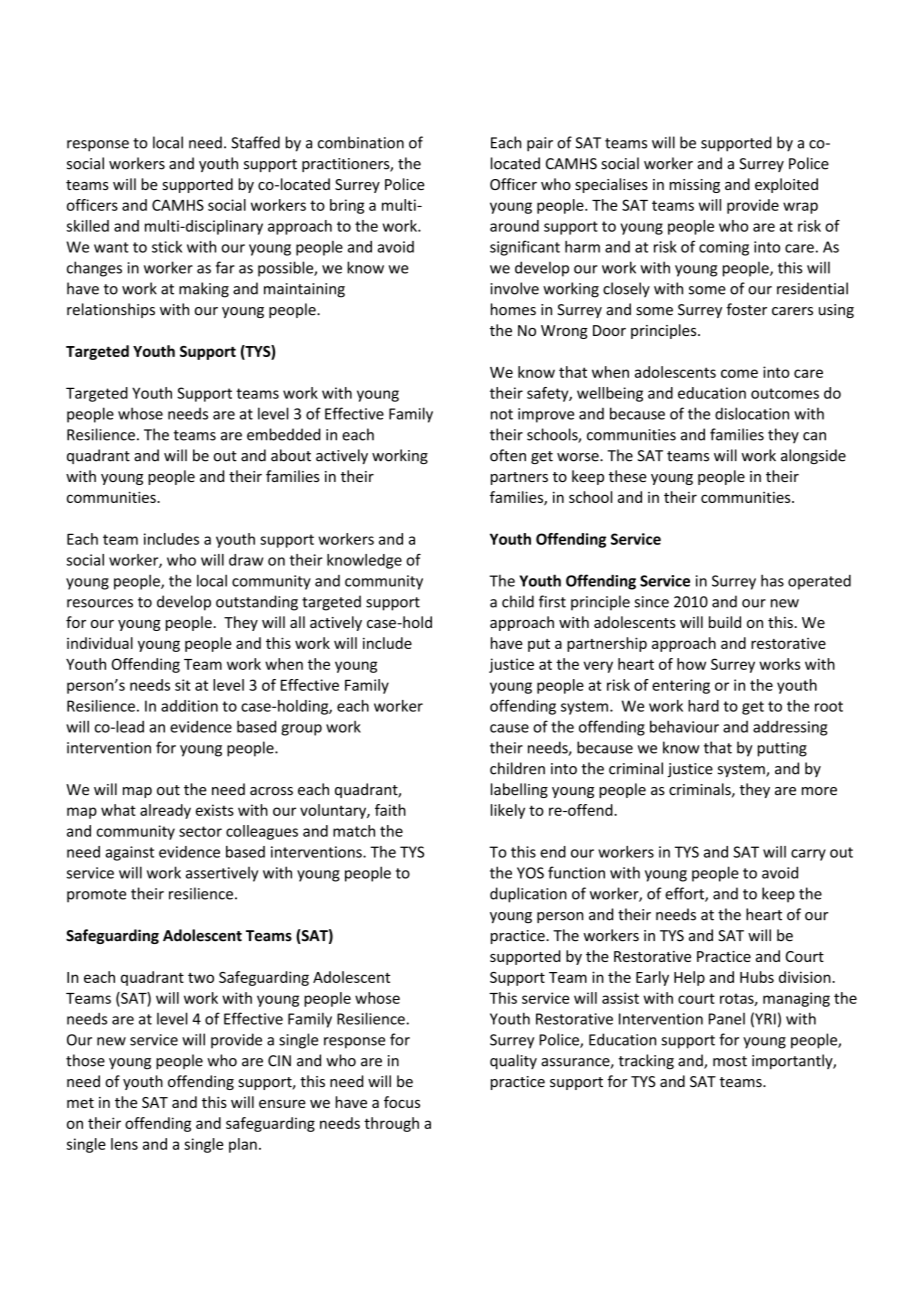  I want to click on sit, so click(183, 685).
